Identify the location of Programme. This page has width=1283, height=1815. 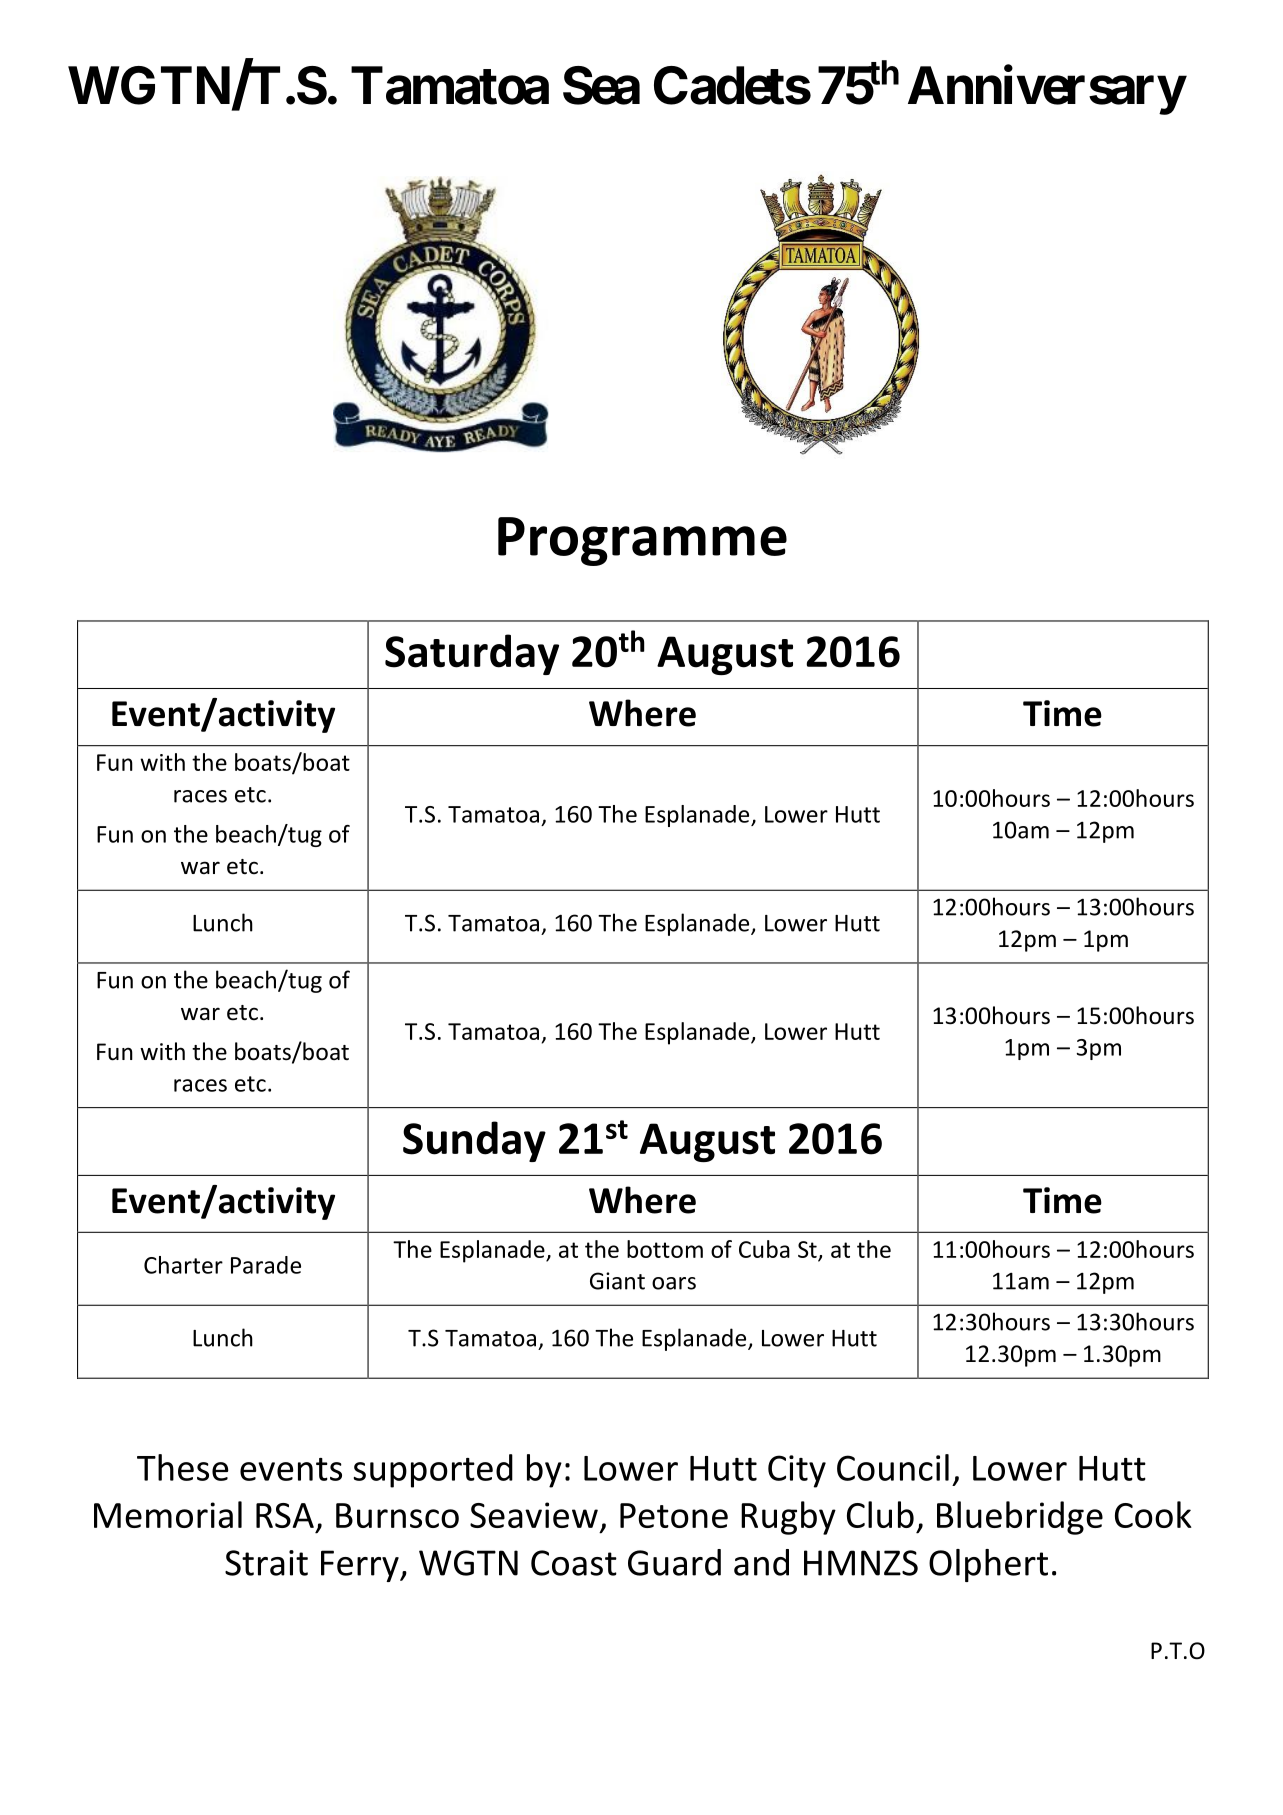
(642, 541).
